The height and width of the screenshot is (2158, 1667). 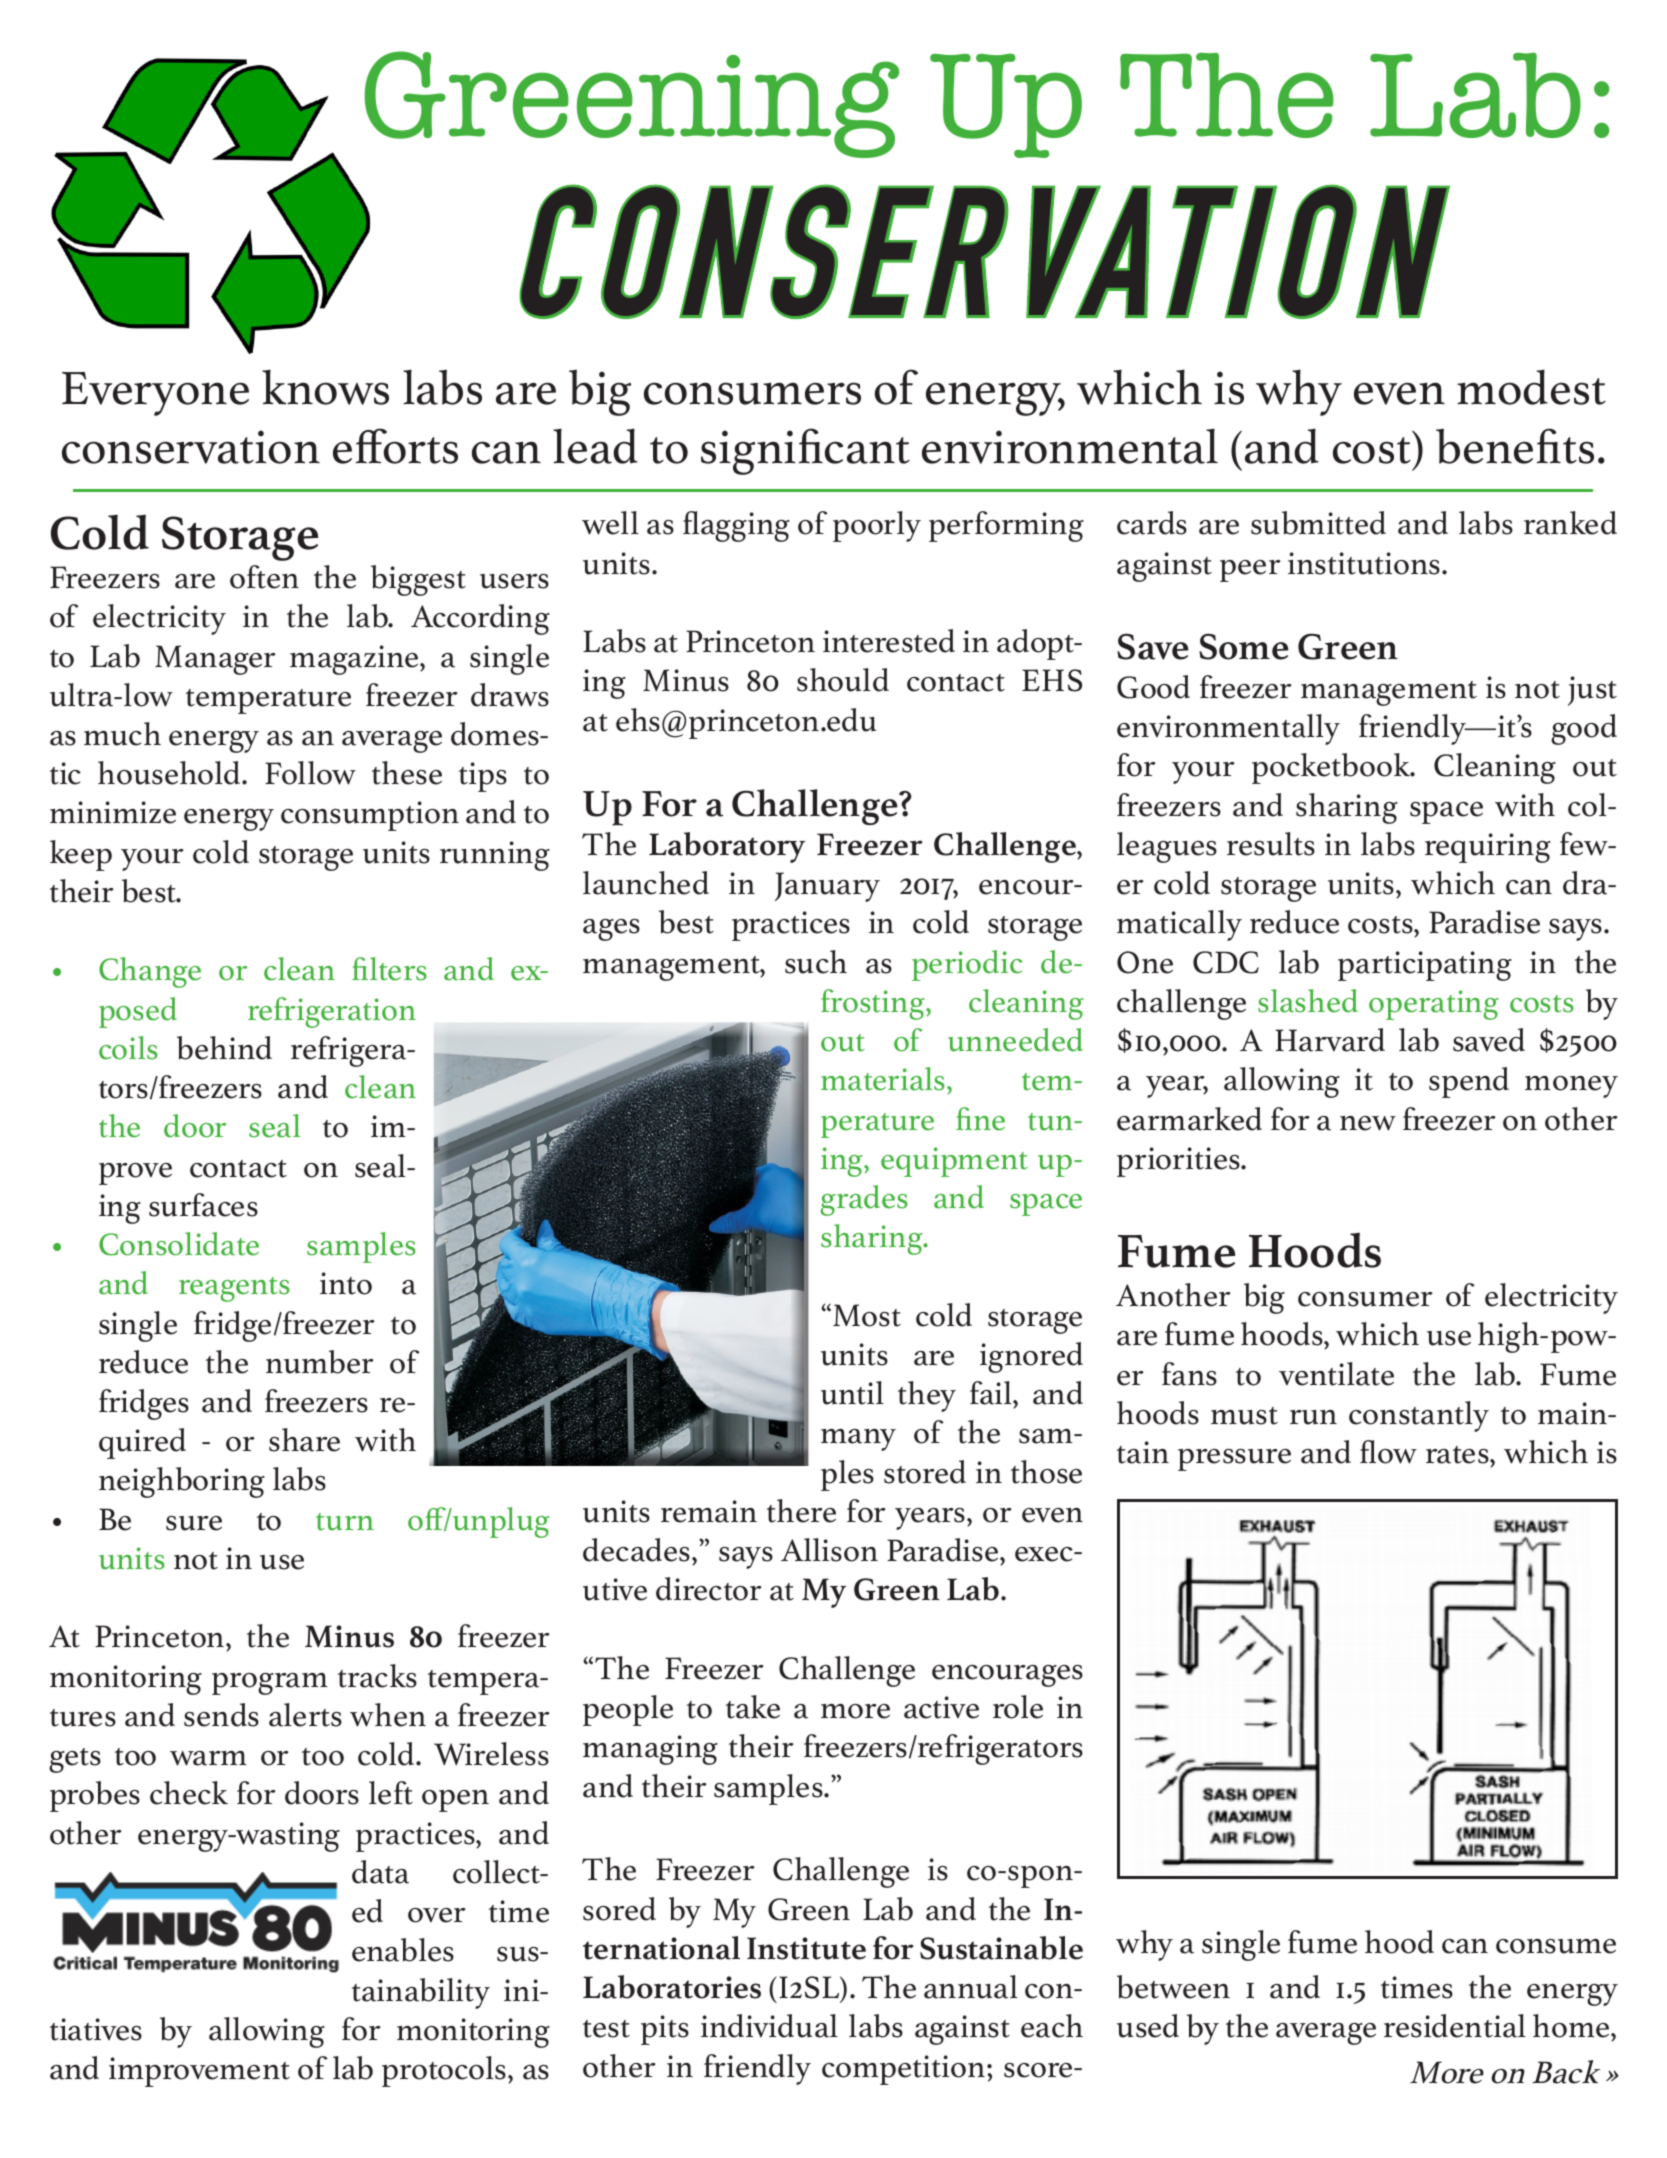 What do you see at coordinates (325, 387) in the screenshot?
I see `knows` at bounding box center [325, 387].
